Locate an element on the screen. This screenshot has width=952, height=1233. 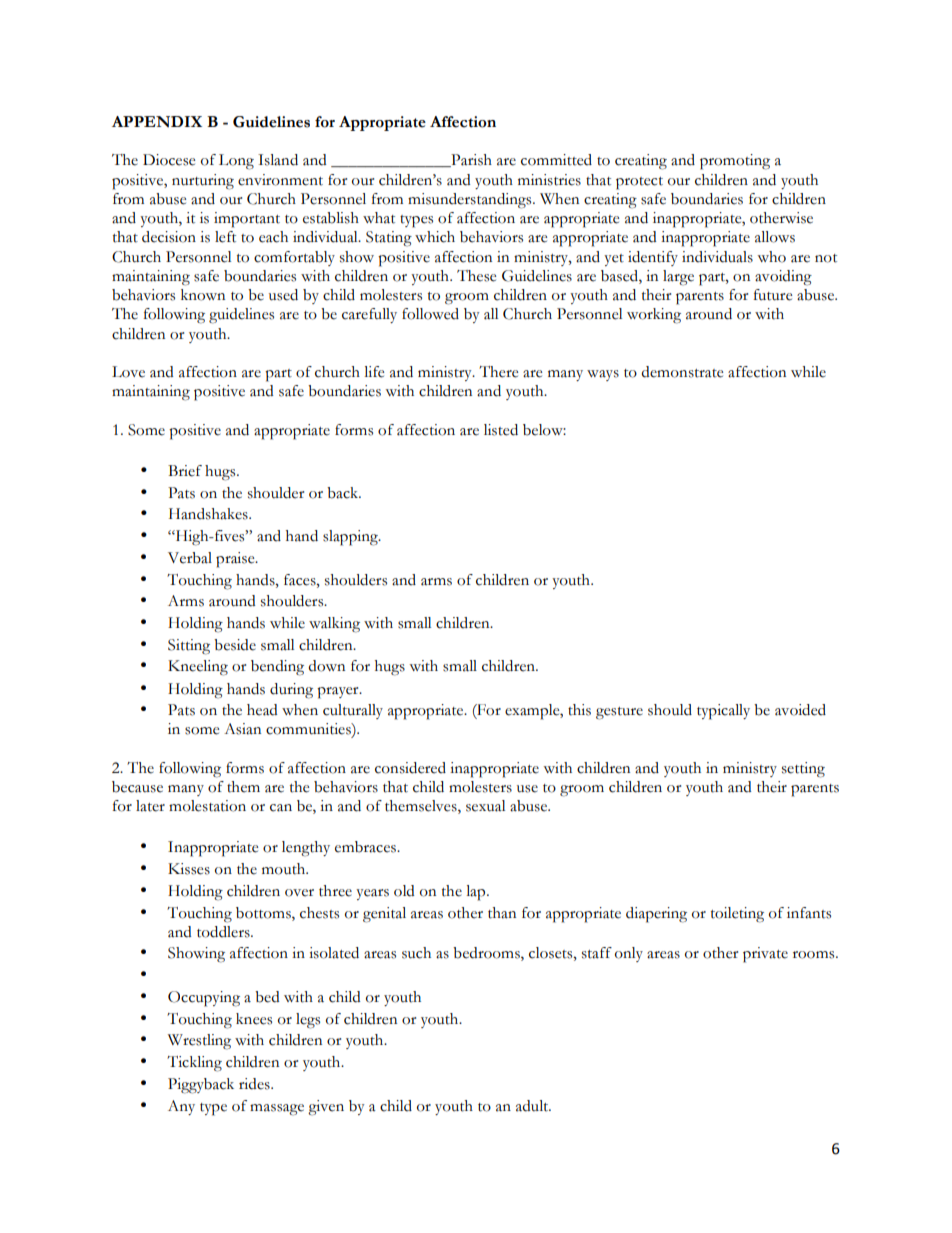
Tickling is located at coordinates (194, 1064).
